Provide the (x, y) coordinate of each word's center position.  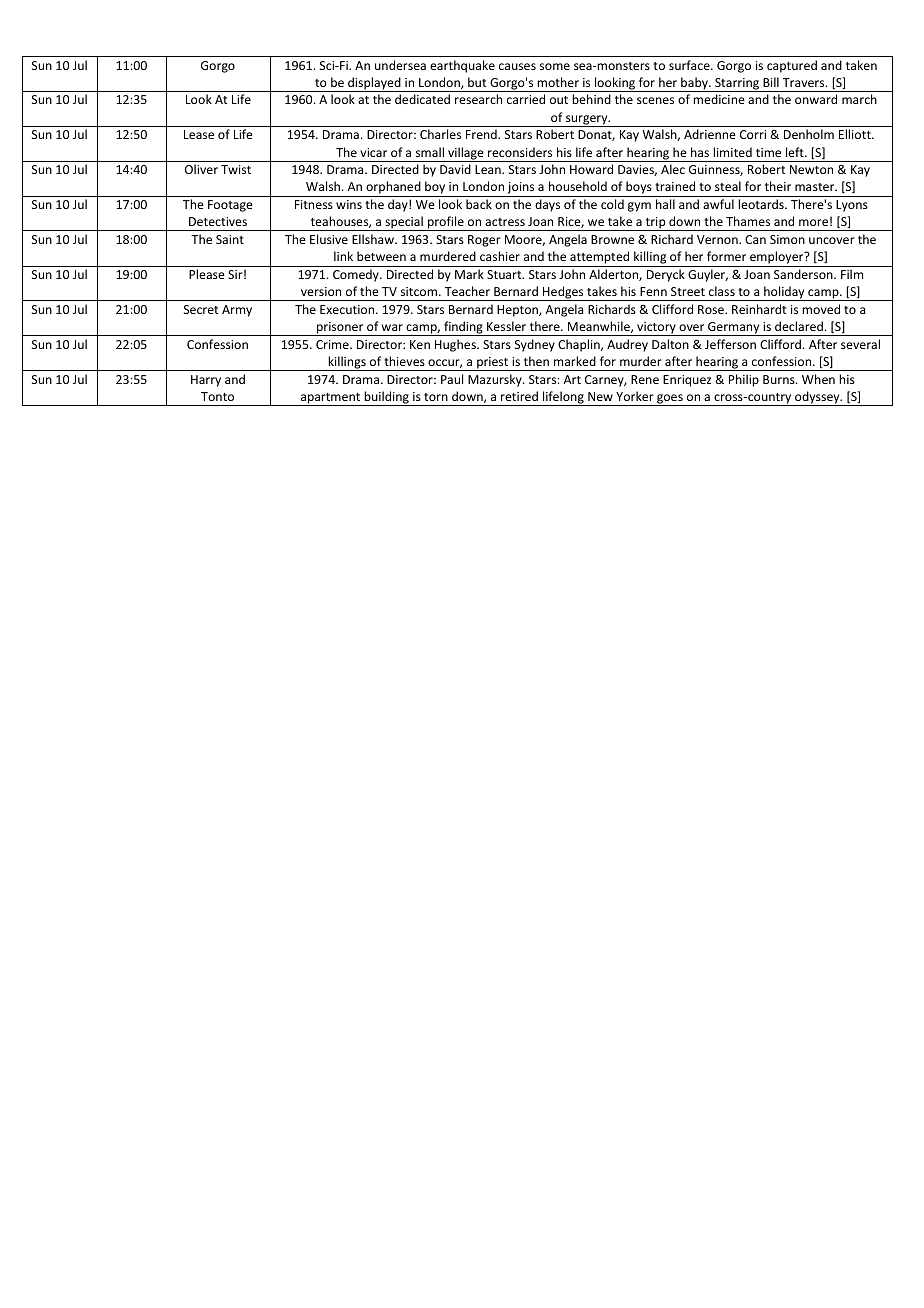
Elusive (329, 239)
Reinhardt (759, 309)
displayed (374, 84)
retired (519, 396)
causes (517, 66)
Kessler (506, 326)
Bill (771, 82)
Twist (236, 169)
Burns (780, 379)
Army (237, 311)
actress (505, 222)
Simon (787, 239)
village (466, 154)
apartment (330, 399)
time (768, 152)
